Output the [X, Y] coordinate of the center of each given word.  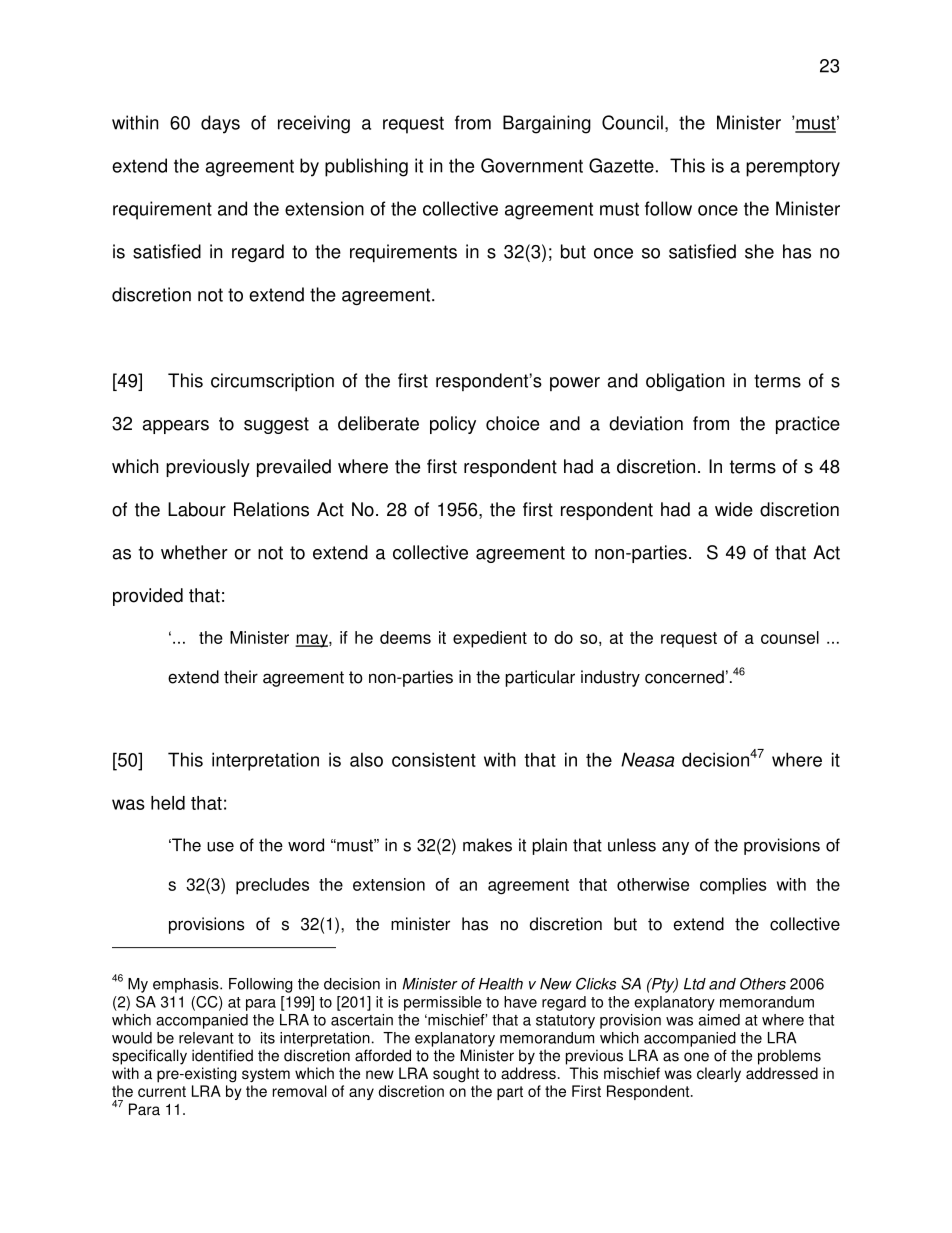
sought [456, 1075]
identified [222, 1055]
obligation [685, 382]
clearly [719, 1075]
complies [733, 886]
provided [148, 597]
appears [176, 427]
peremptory [793, 168]
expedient [490, 639]
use [220, 847]
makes [487, 845]
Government [532, 165]
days [220, 124]
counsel [790, 637]
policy [453, 425]
